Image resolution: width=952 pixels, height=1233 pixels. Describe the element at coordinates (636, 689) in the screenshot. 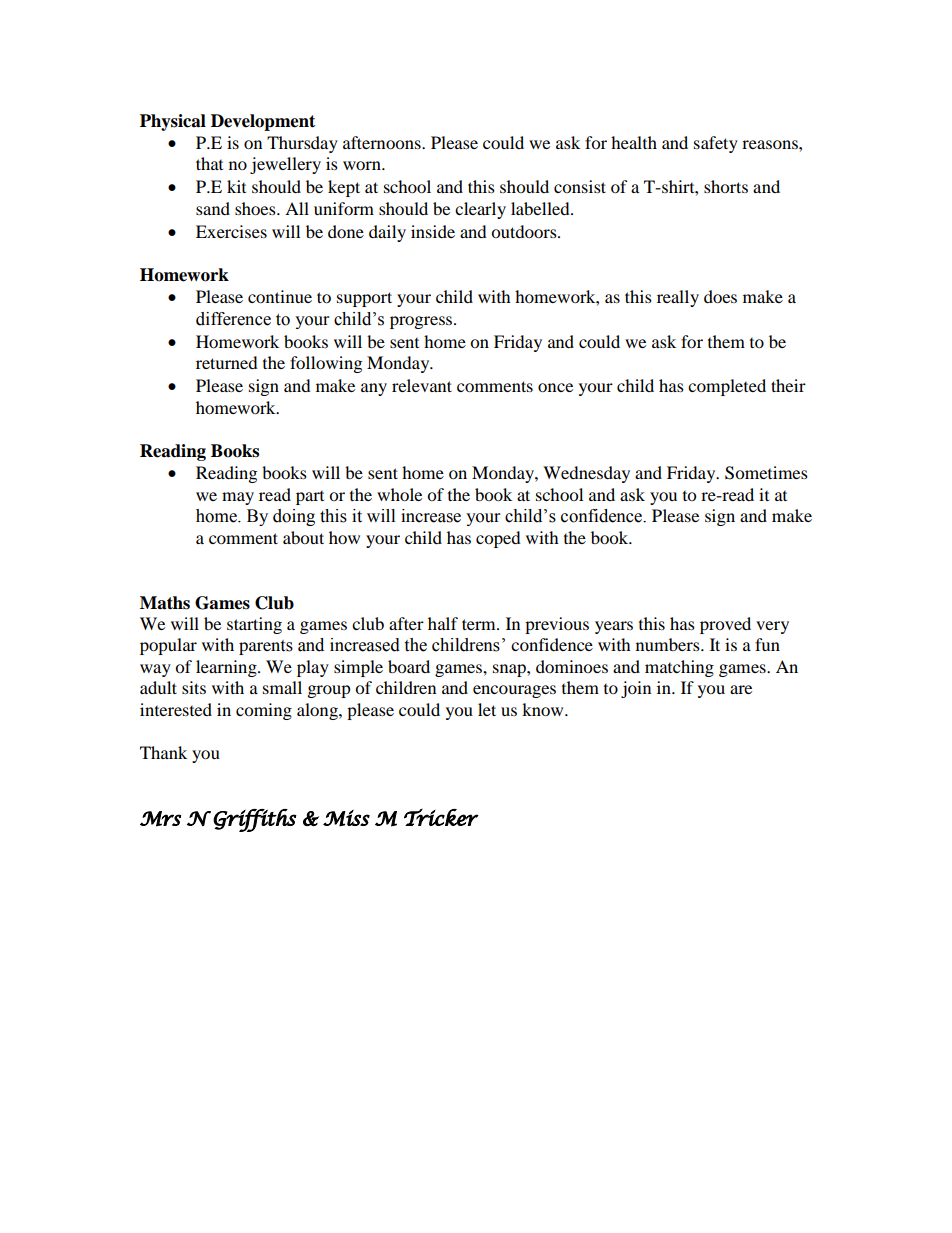

I see `join` at that location.
